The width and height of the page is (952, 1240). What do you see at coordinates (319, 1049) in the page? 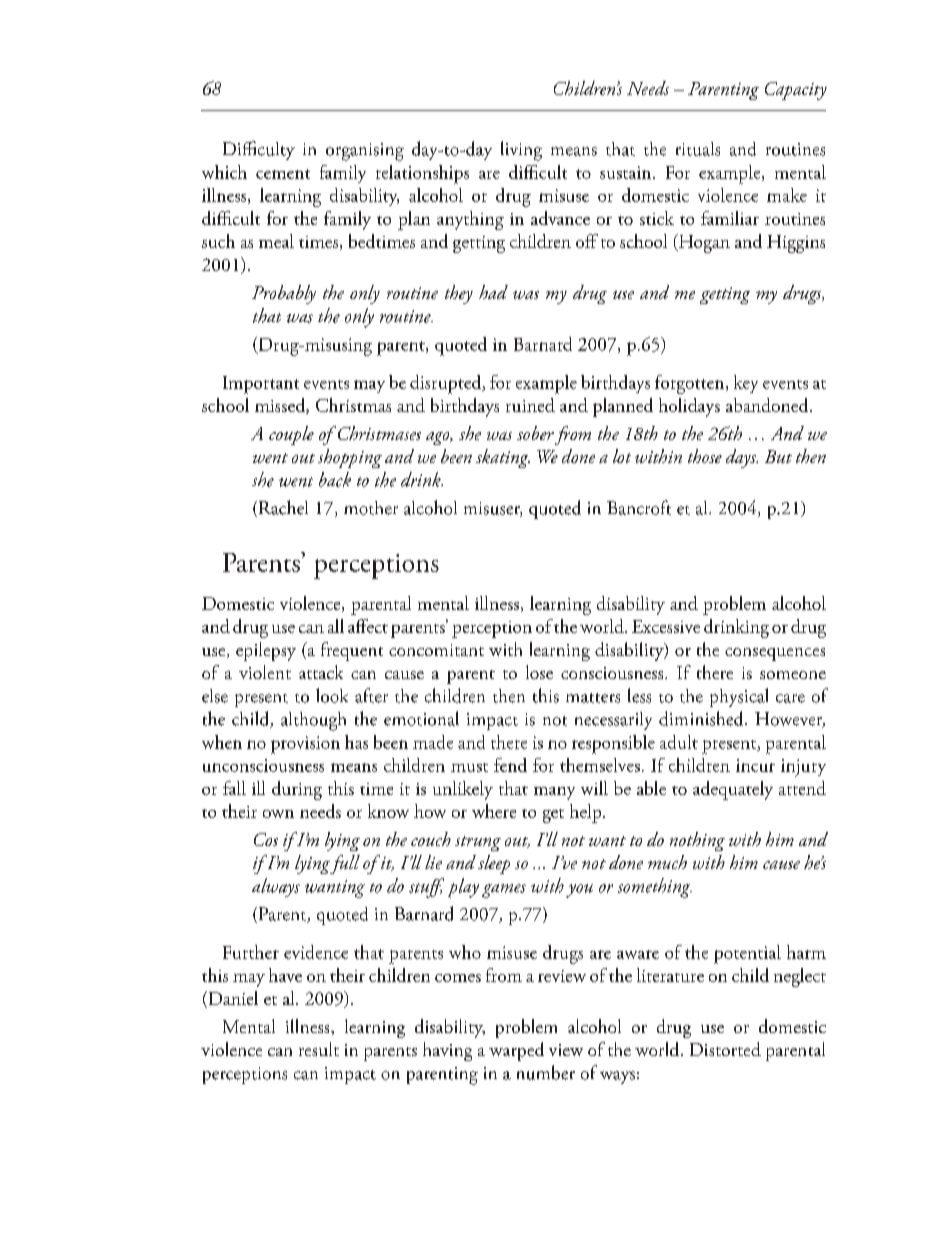
I see `result` at bounding box center [319, 1049].
